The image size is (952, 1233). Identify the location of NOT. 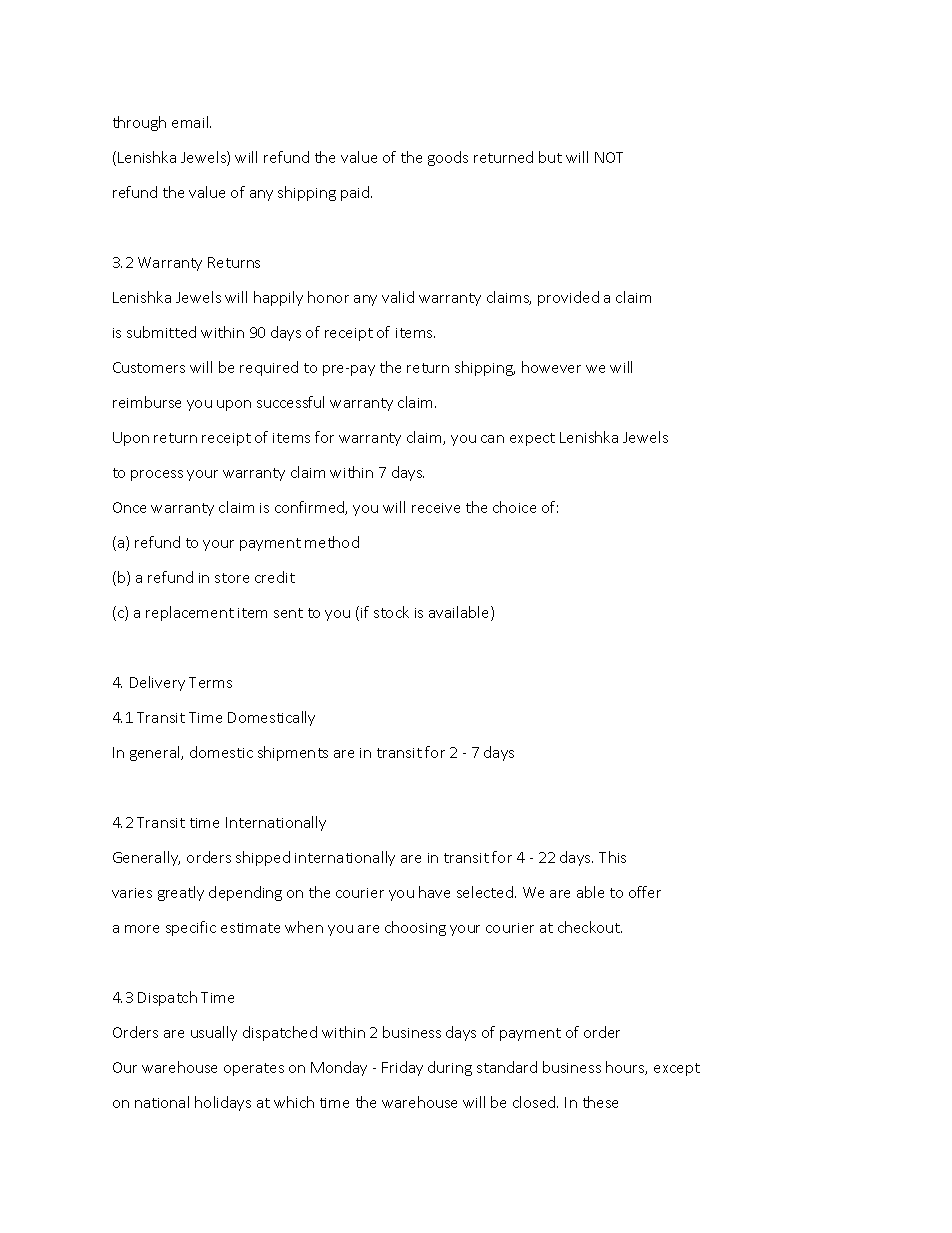
(609, 157).
